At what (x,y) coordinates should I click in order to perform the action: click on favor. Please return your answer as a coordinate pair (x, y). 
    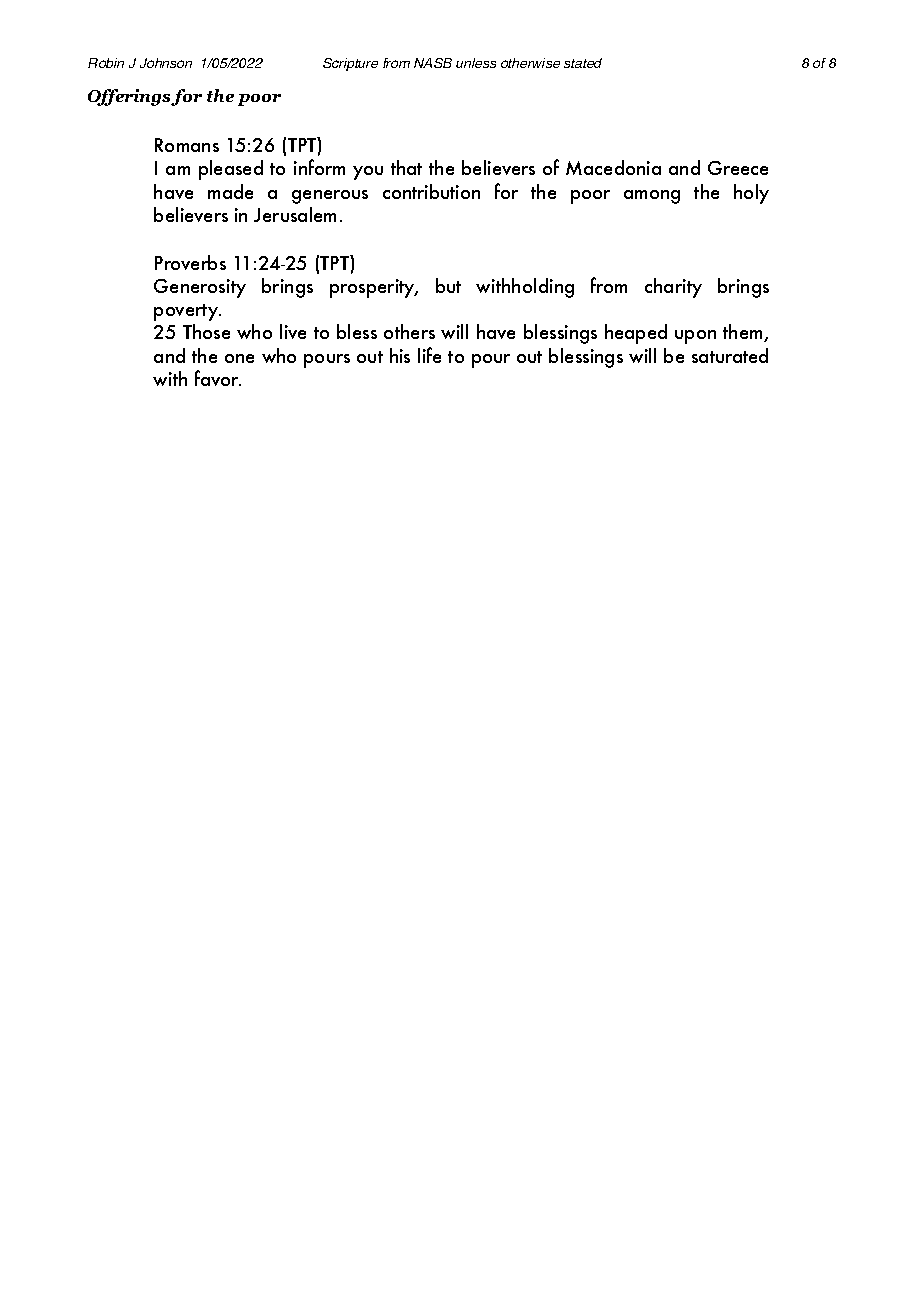
    Looking at the image, I should click on (218, 378).
